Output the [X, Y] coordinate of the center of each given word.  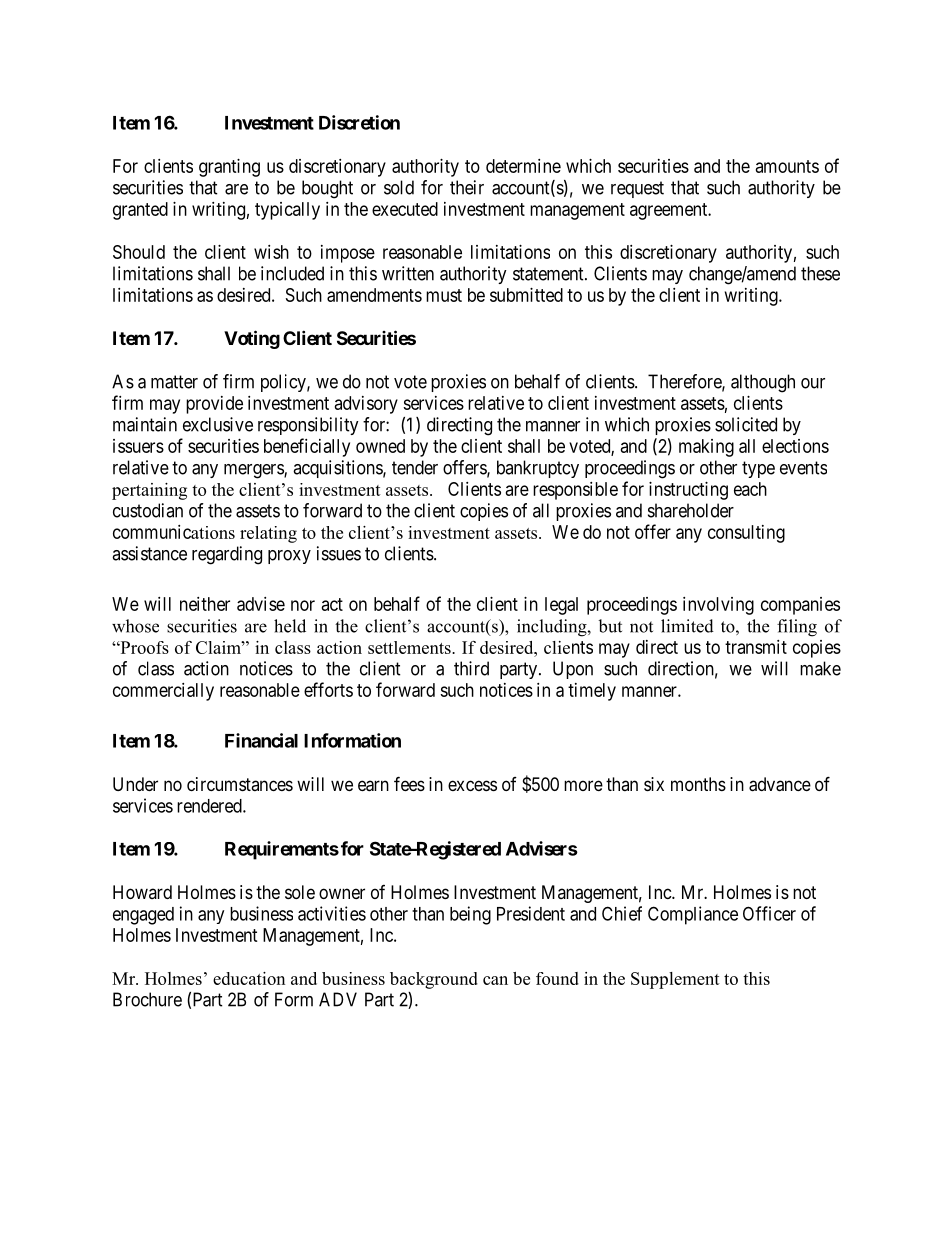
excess [472, 785]
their [467, 187]
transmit [756, 647]
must [444, 295]
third [471, 668]
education [249, 978]
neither [205, 604]
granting [229, 168]
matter [174, 382]
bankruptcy [538, 469]
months [698, 784]
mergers [254, 471]
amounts [787, 166]
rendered [210, 806]
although [763, 383]
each [750, 489]
